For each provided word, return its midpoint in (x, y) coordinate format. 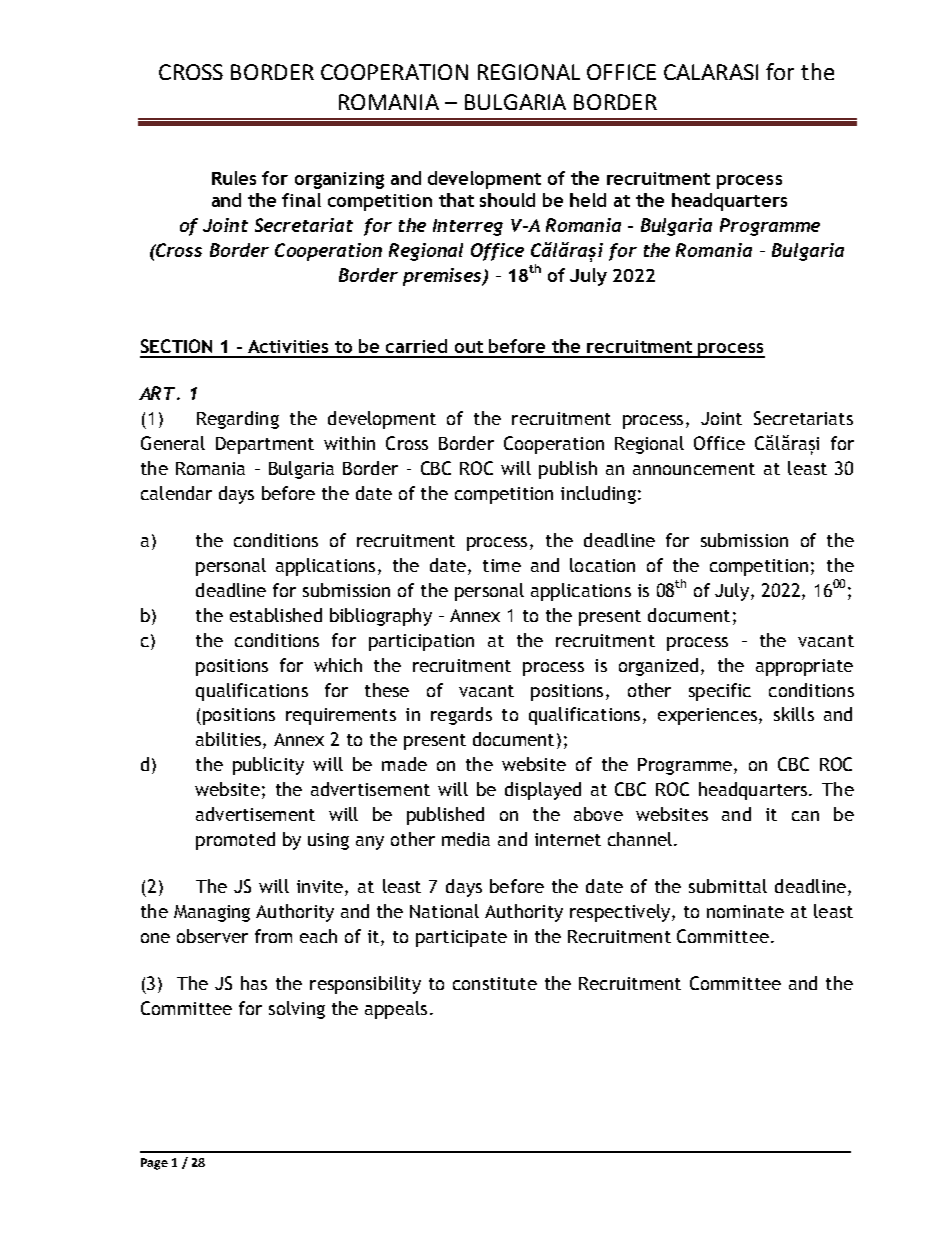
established (276, 615)
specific (720, 692)
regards (461, 716)
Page (154, 1164)
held (588, 200)
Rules (234, 178)
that (456, 200)
